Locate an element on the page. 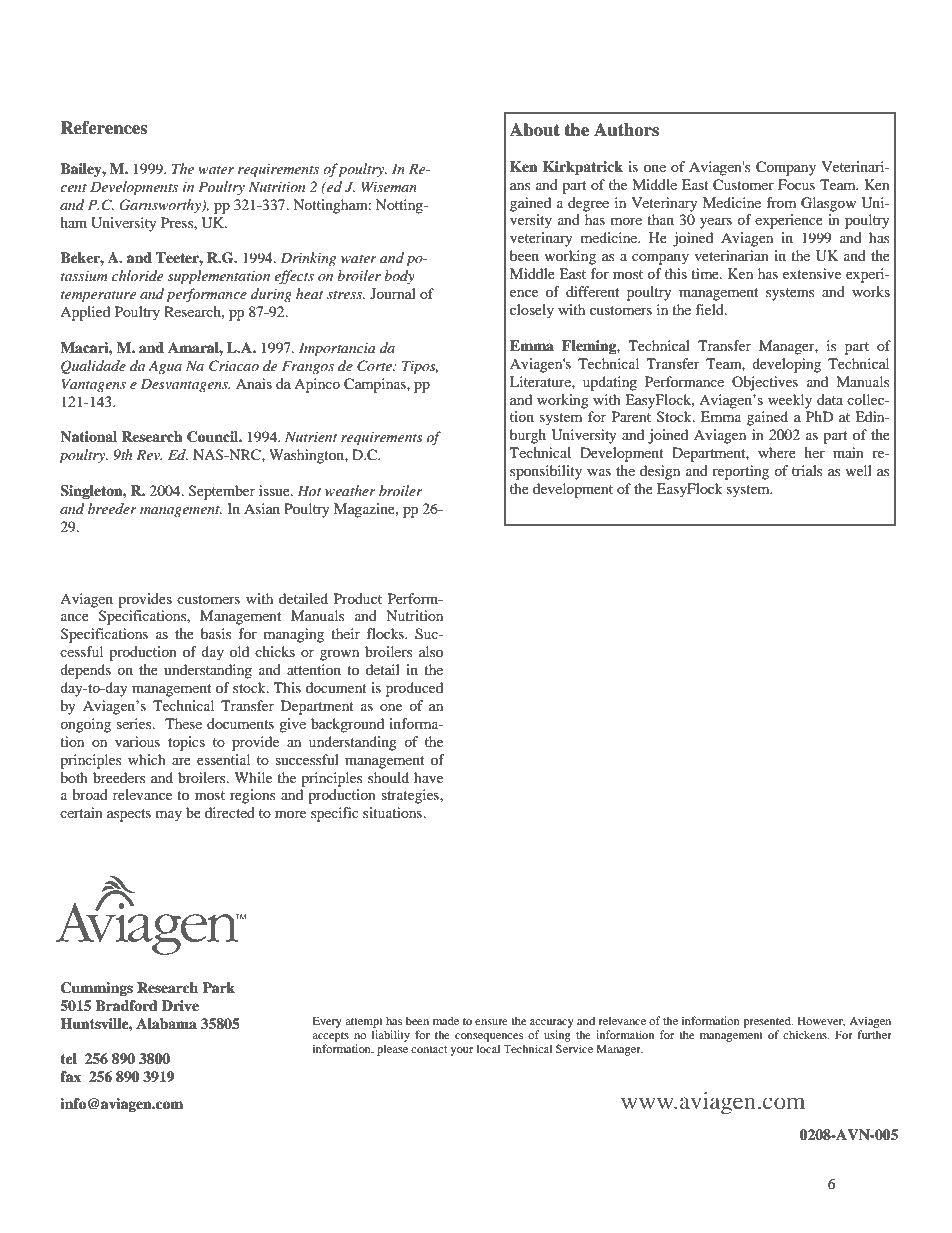 Image resolution: width=952 pixels, height=1233 pixels. Objectives is located at coordinates (765, 383).
